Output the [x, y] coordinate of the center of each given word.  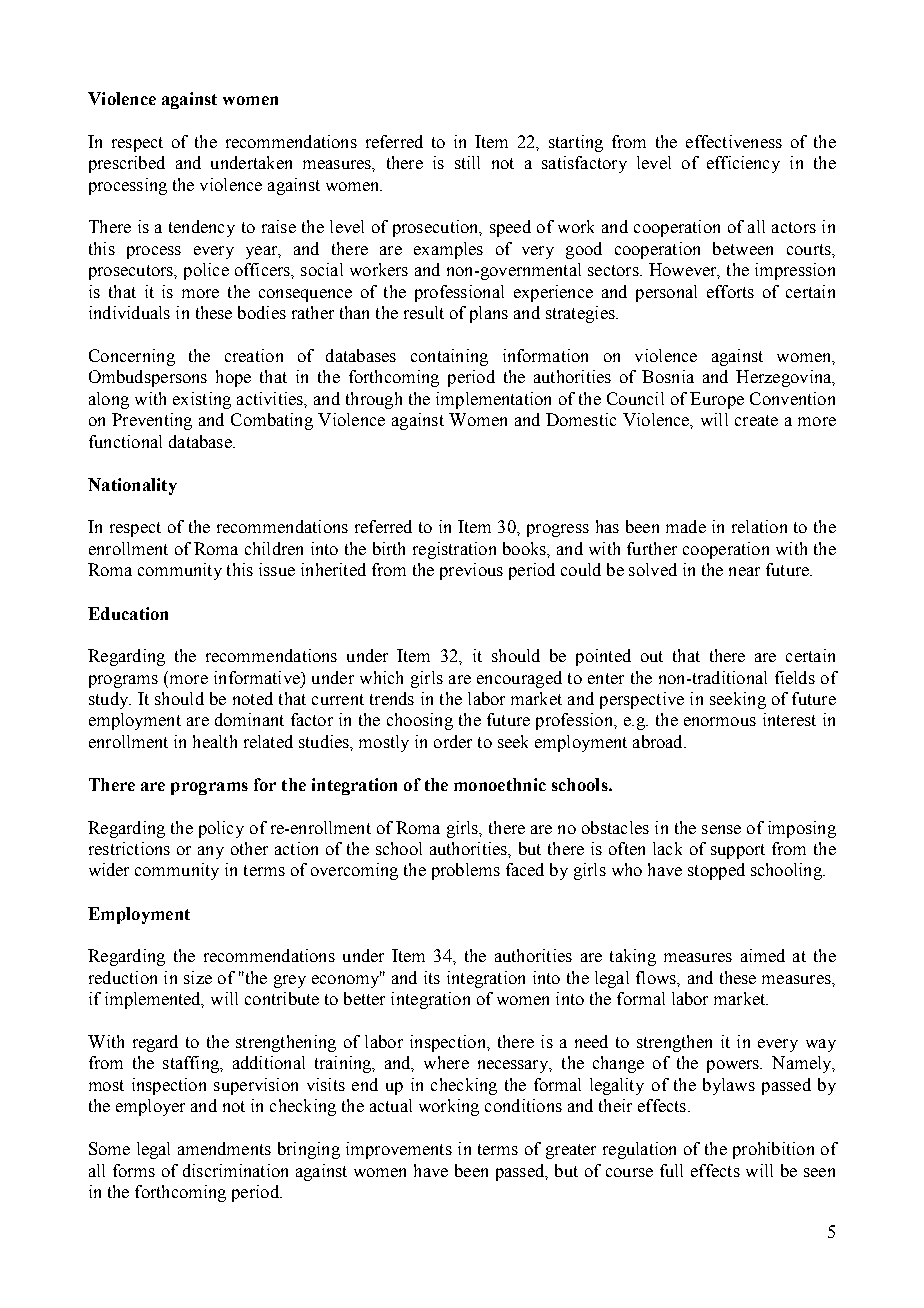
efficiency [743, 164]
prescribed [127, 164]
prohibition [773, 1150]
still [467, 162]
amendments [224, 1148]
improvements [399, 1150]
